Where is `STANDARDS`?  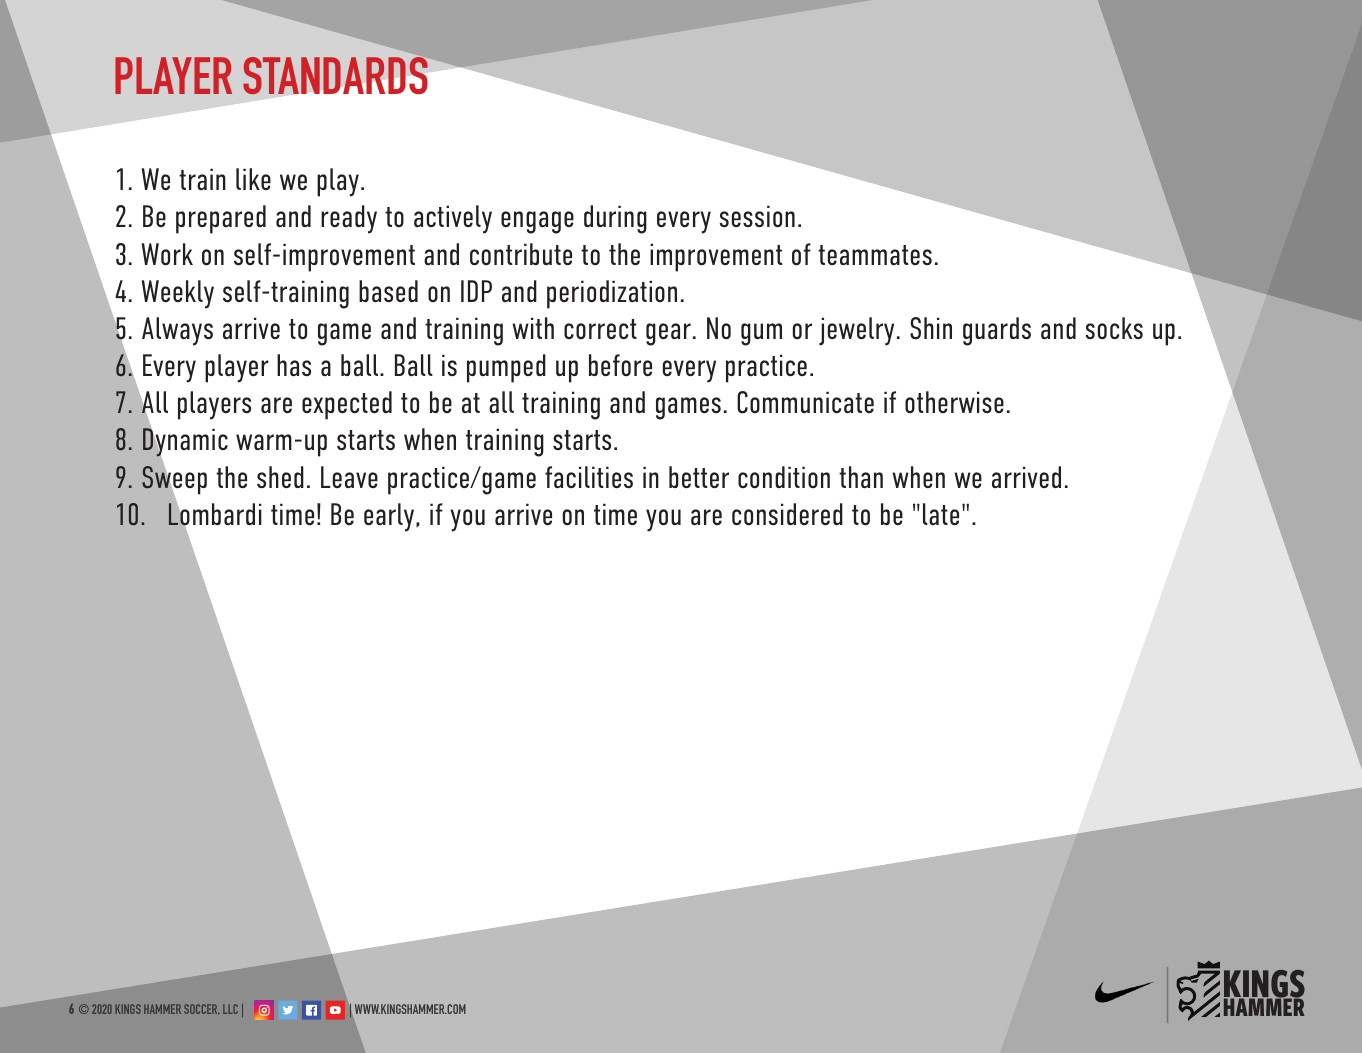
STANDARDS is located at coordinates (335, 75).
